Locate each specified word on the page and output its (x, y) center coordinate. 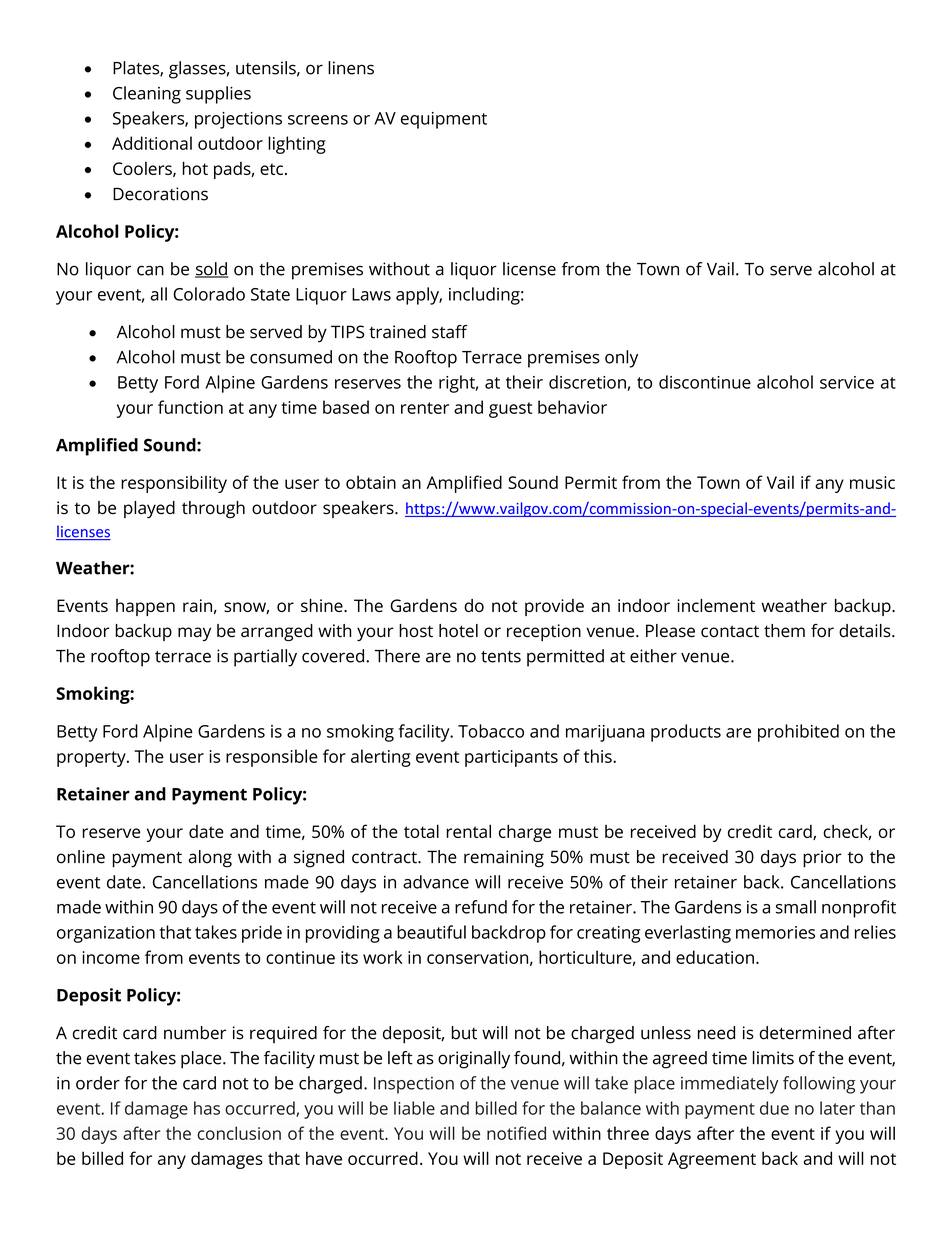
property (92, 759)
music (872, 482)
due (774, 1108)
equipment (444, 120)
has (207, 1108)
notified (516, 1133)
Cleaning (147, 95)
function (190, 407)
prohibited (798, 733)
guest (510, 410)
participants (511, 758)
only (621, 359)
